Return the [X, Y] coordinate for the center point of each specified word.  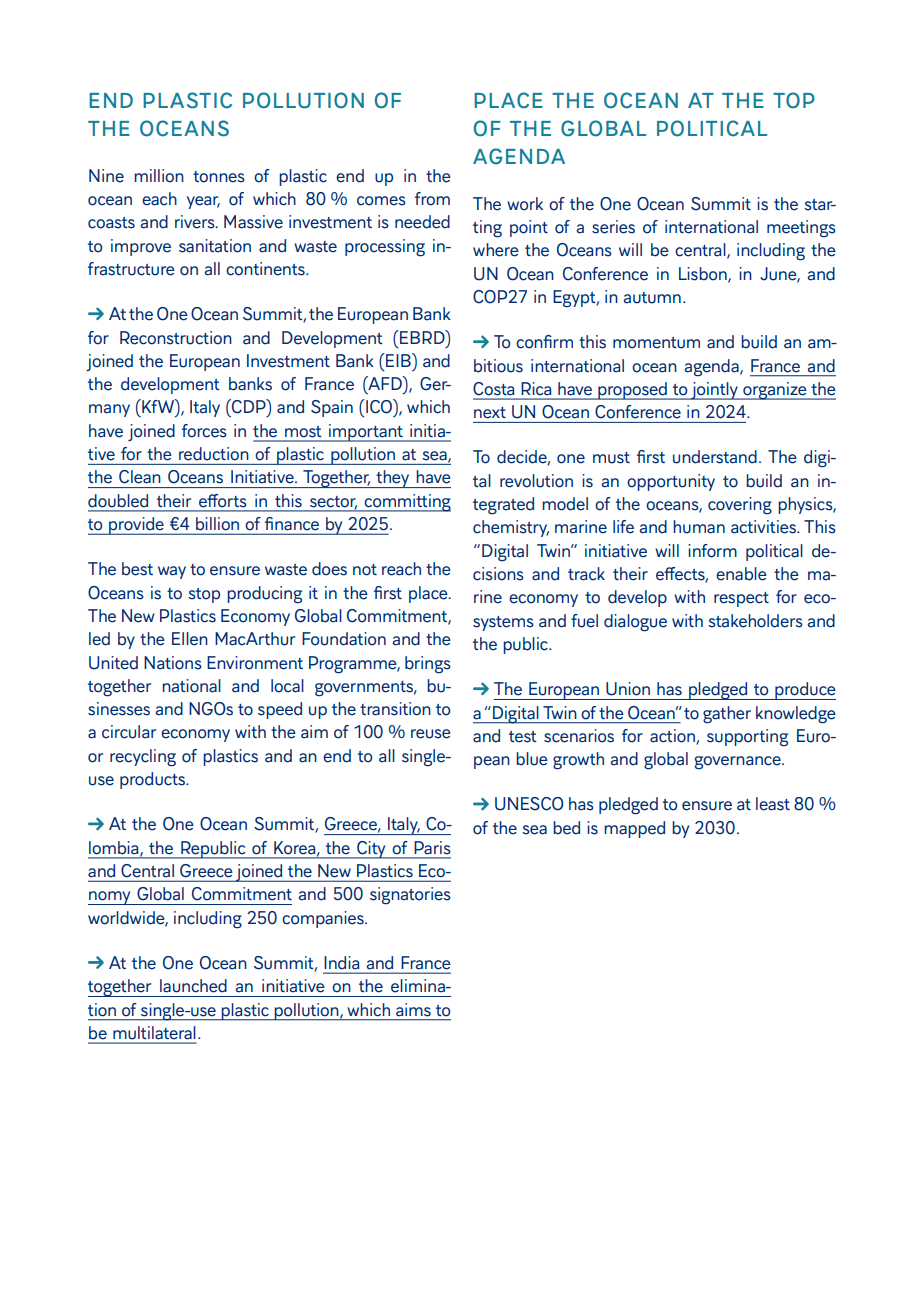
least [773, 804]
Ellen [190, 639]
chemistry [511, 528]
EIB [398, 360]
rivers [196, 222]
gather [727, 715]
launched [193, 986]
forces [204, 431]
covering [740, 506]
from [432, 199]
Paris [432, 848]
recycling [143, 758]
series [613, 227]
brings [428, 665]
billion [217, 523]
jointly [714, 391]
